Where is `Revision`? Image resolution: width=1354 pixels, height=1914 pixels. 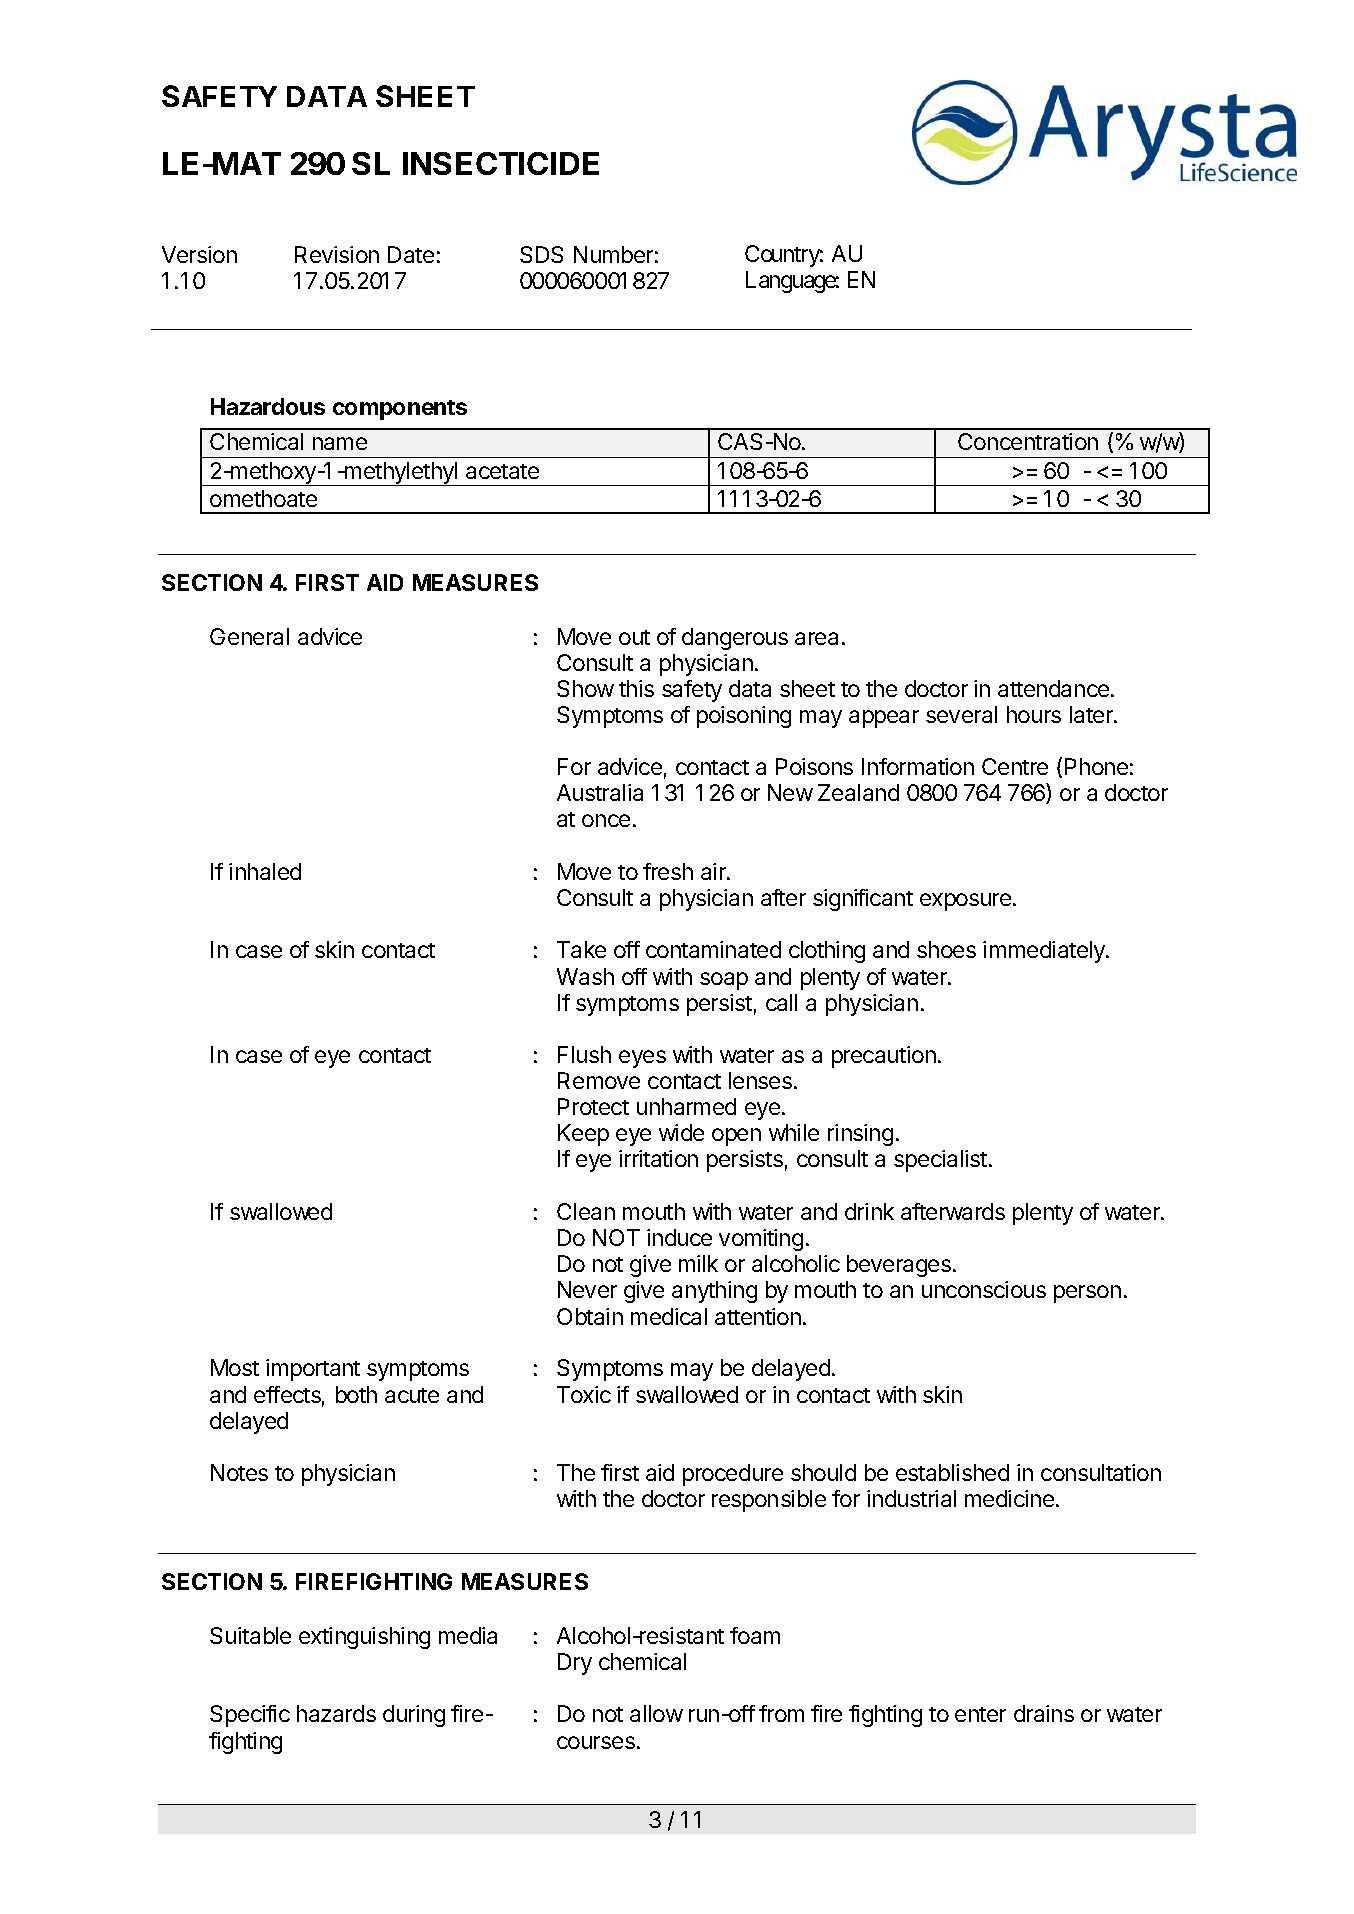
Revision is located at coordinates (337, 254).
